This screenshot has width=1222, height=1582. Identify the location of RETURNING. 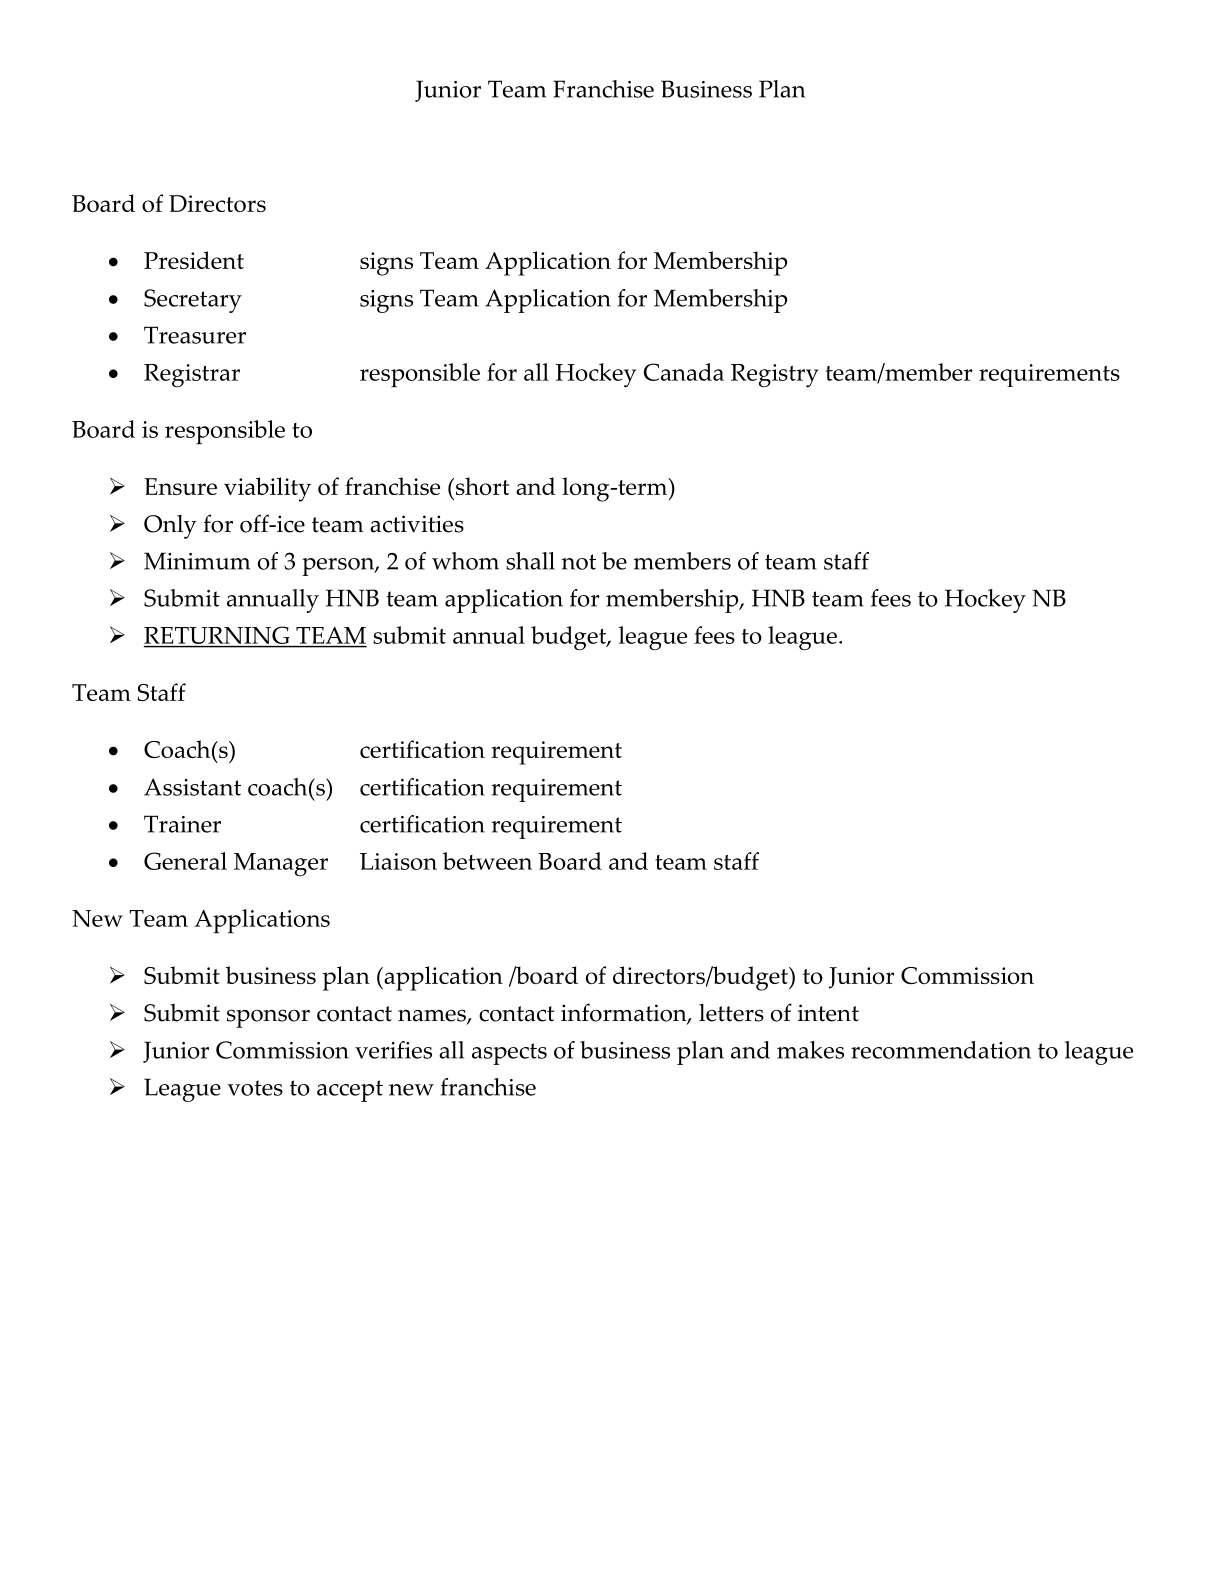
(218, 636).
